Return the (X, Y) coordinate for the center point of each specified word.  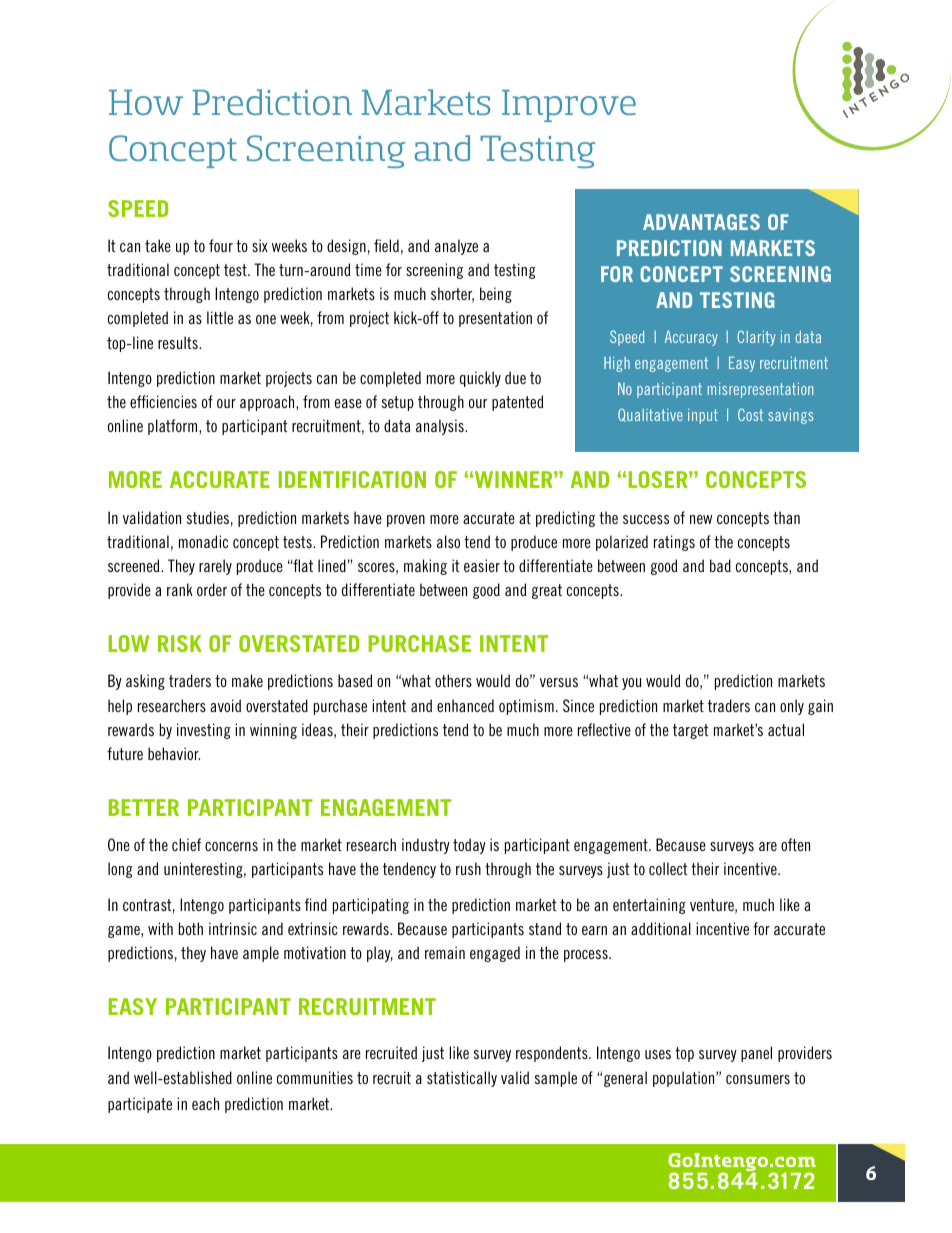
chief (186, 844)
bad (720, 565)
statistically (462, 1079)
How (146, 102)
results (179, 342)
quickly (480, 379)
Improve (569, 106)
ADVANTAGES (701, 222)
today (469, 846)
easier (482, 565)
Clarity (756, 338)
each (205, 1103)
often (795, 844)
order (212, 589)
